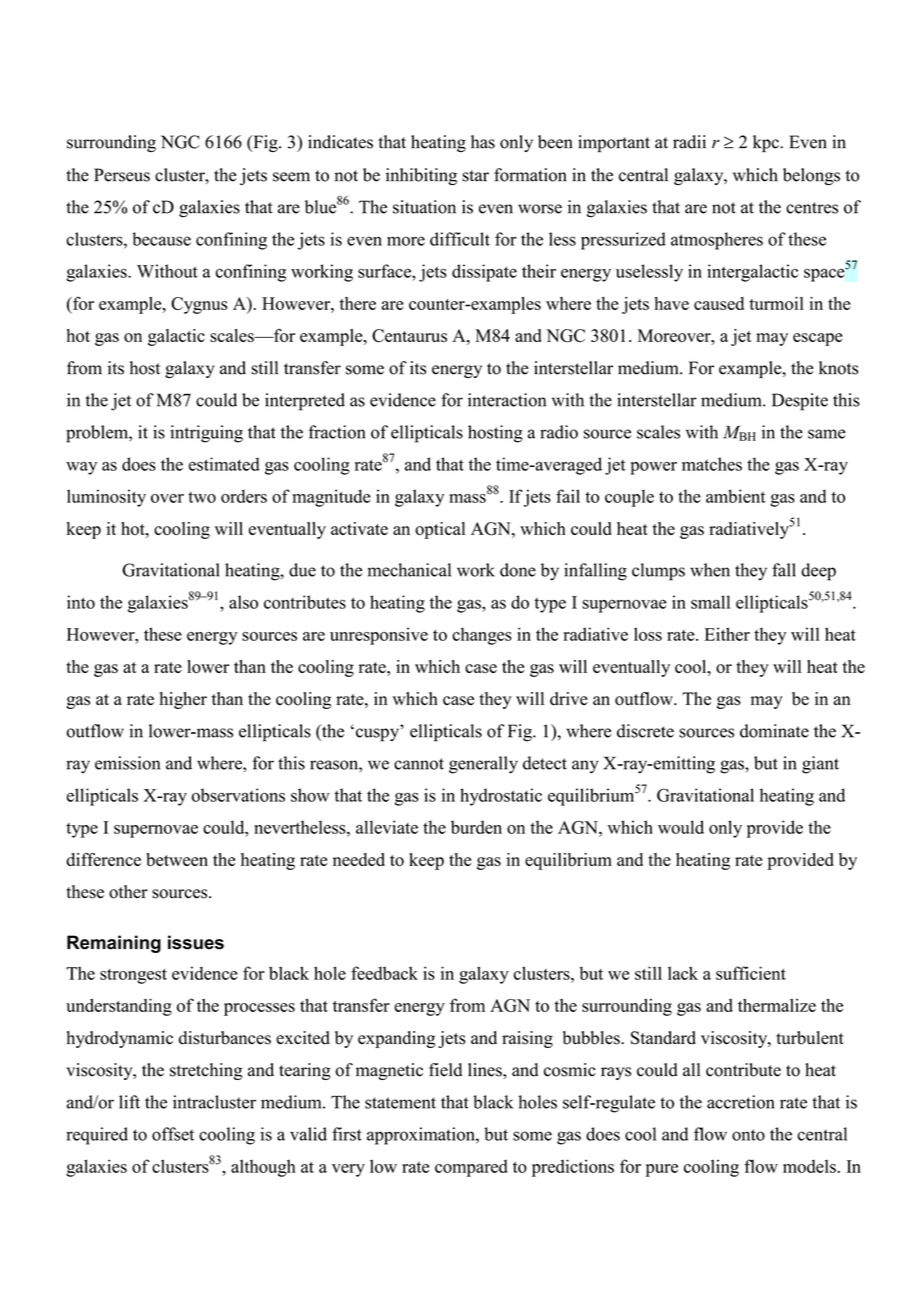  Describe the element at coordinates (173, 1134) in the screenshot. I see `offset` at that location.
